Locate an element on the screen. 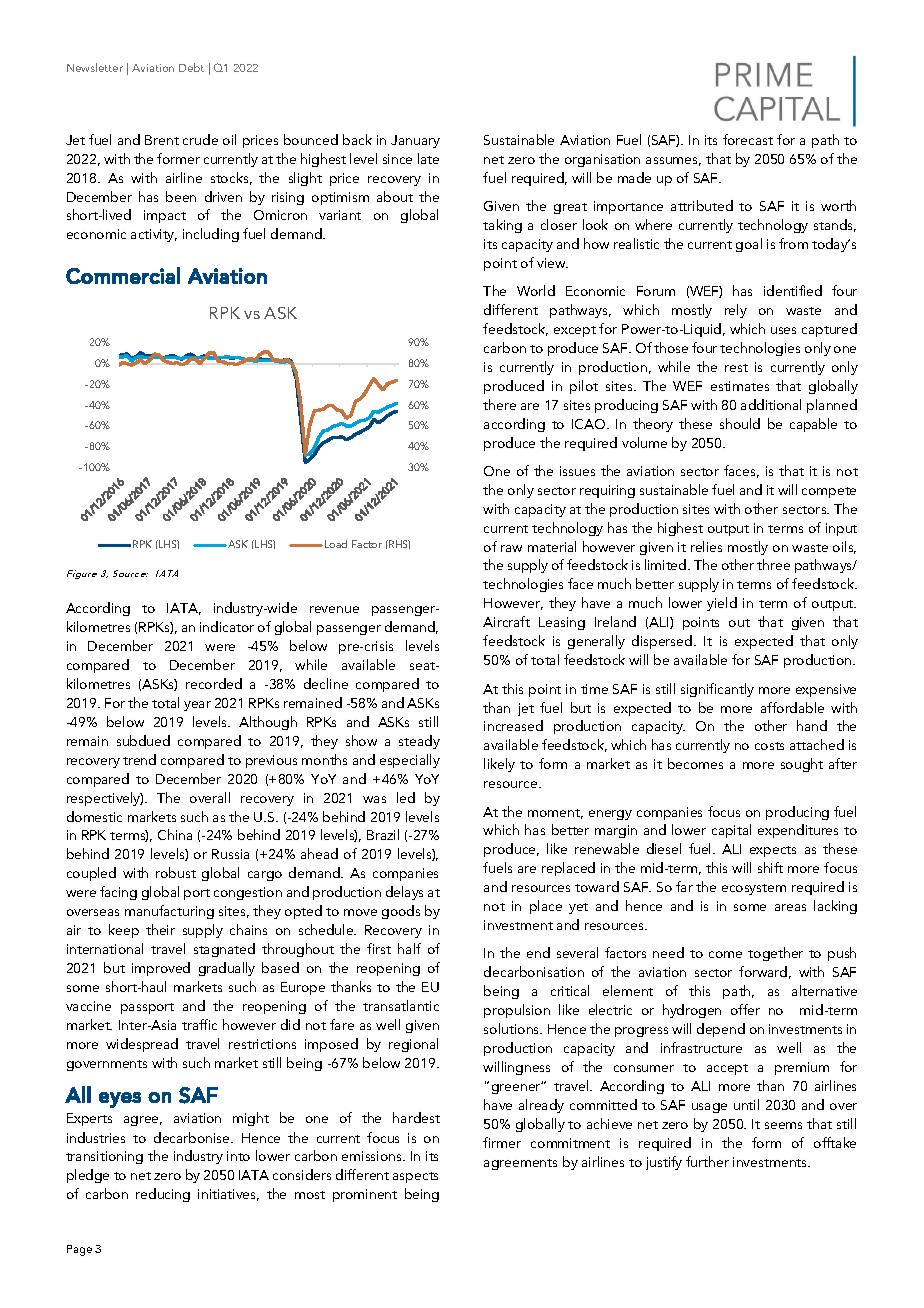 The image size is (924, 1308). forecast is located at coordinates (748, 139).
